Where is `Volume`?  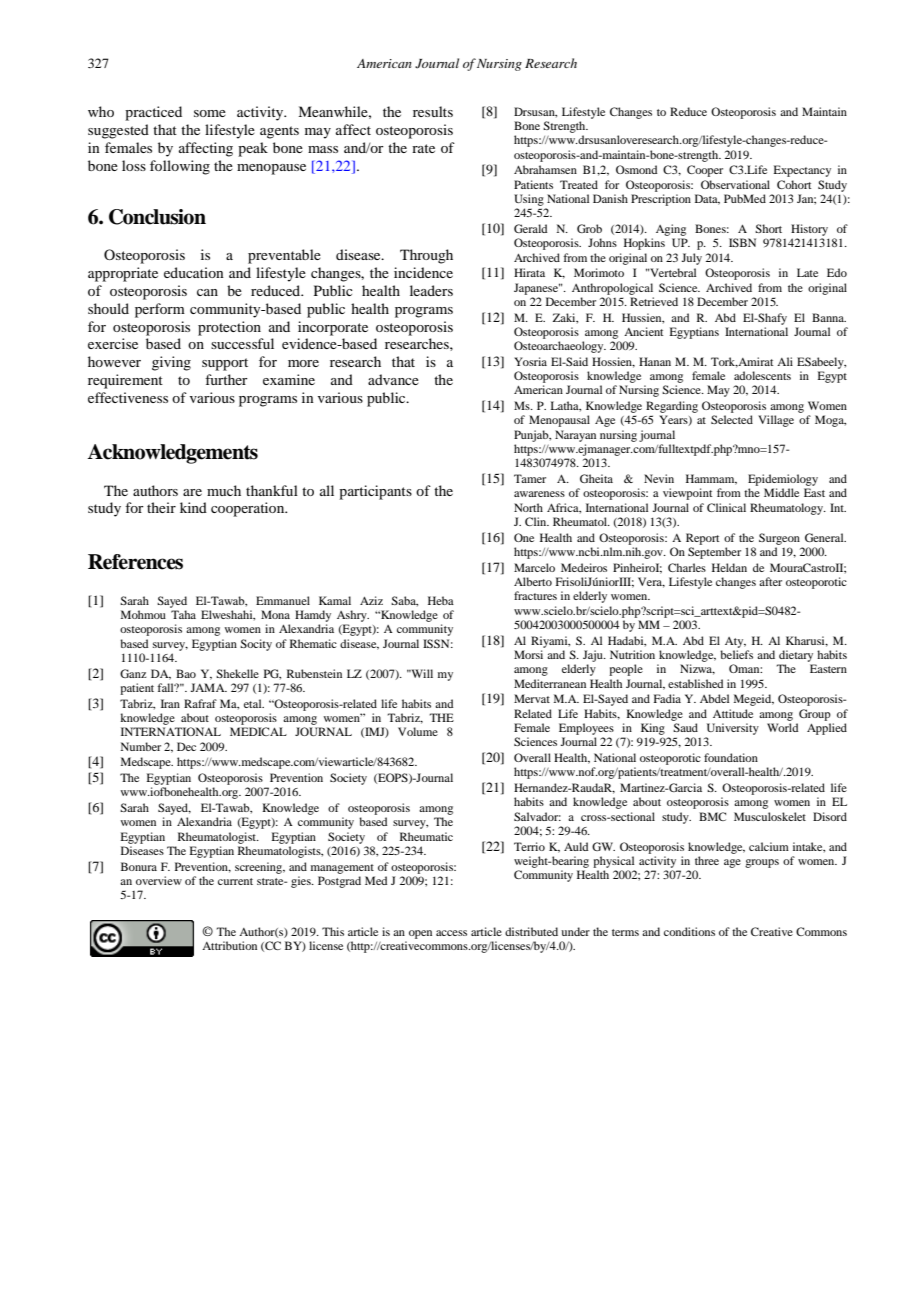 Volume is located at coordinates (418, 731).
